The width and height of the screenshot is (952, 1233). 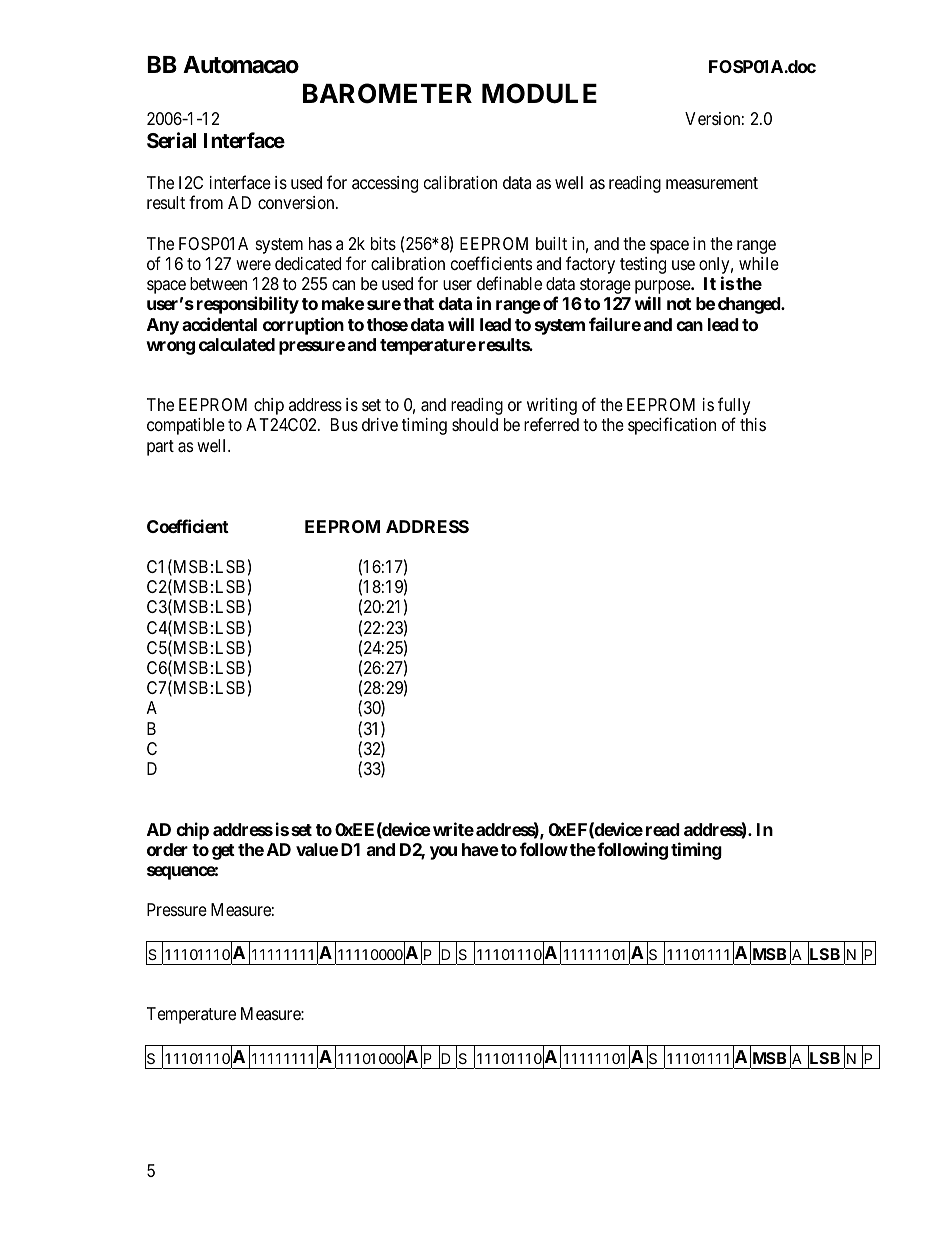 What do you see at coordinates (167, 849) in the screenshot?
I see `order` at bounding box center [167, 849].
